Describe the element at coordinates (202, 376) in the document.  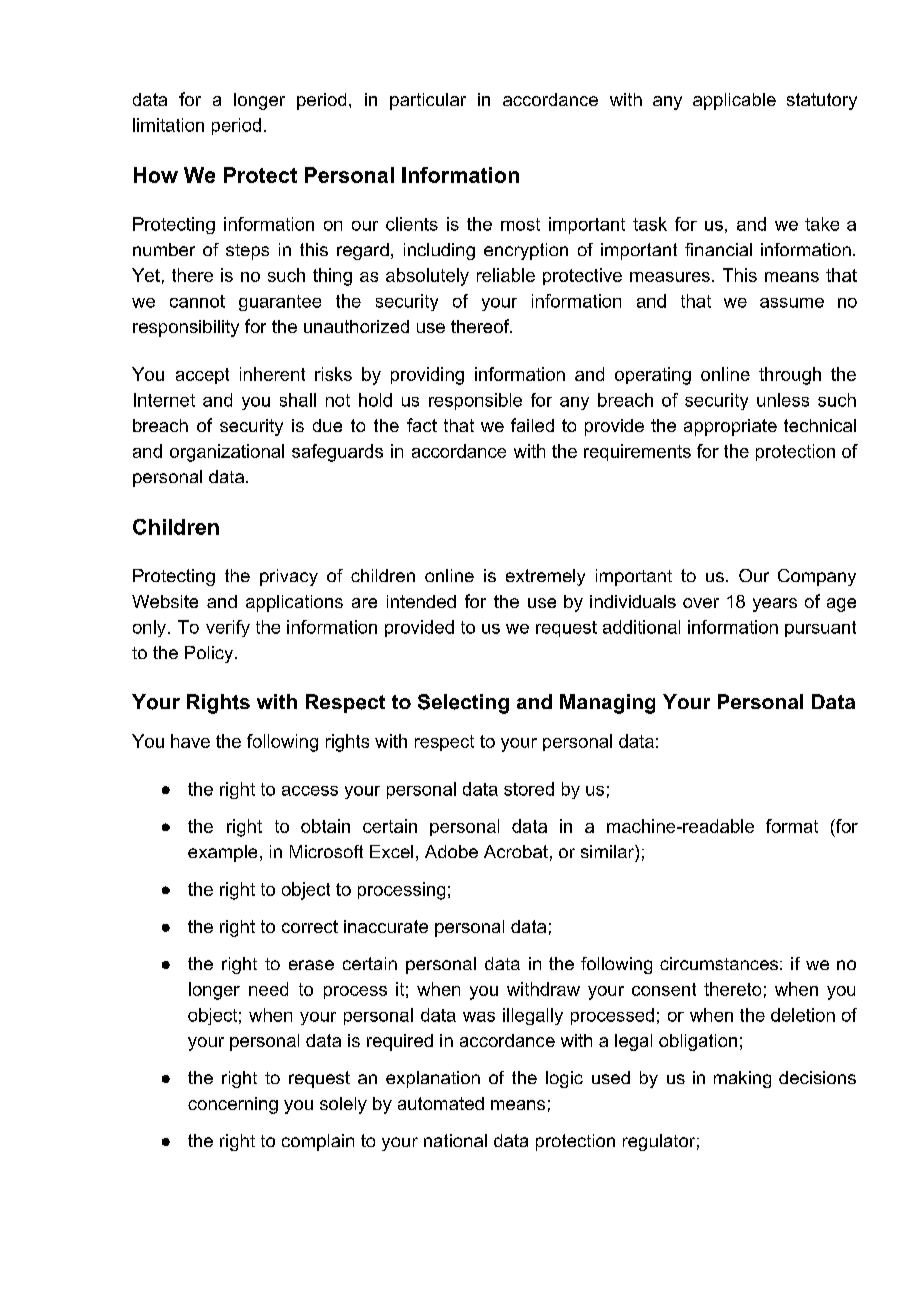
I see `accept` at that location.
